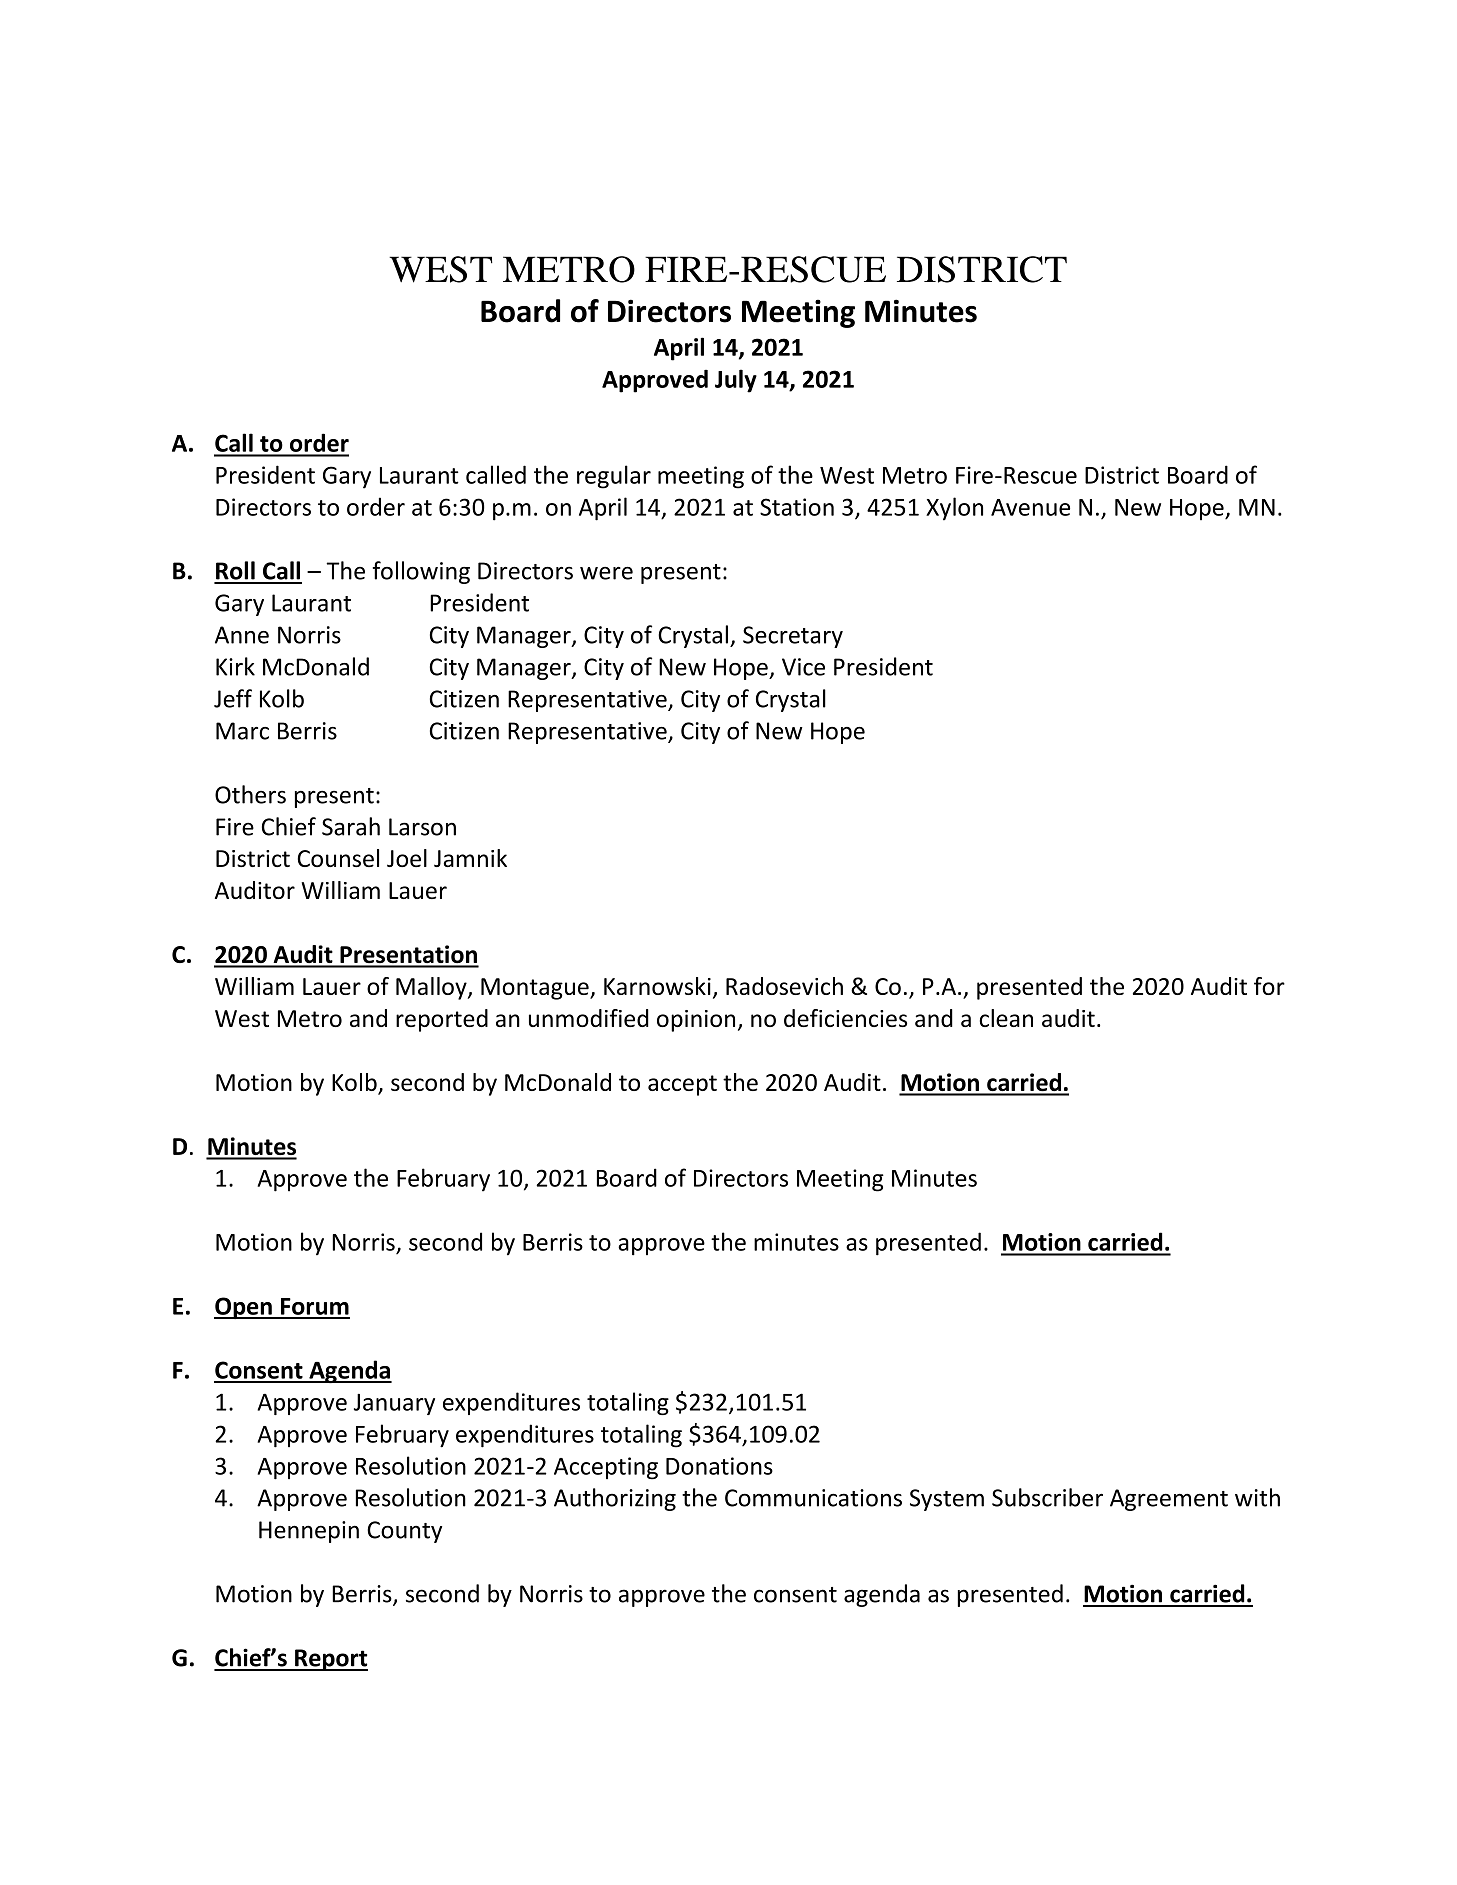 The image size is (1457, 1885). I want to click on Agreement, so click(1169, 1500).
